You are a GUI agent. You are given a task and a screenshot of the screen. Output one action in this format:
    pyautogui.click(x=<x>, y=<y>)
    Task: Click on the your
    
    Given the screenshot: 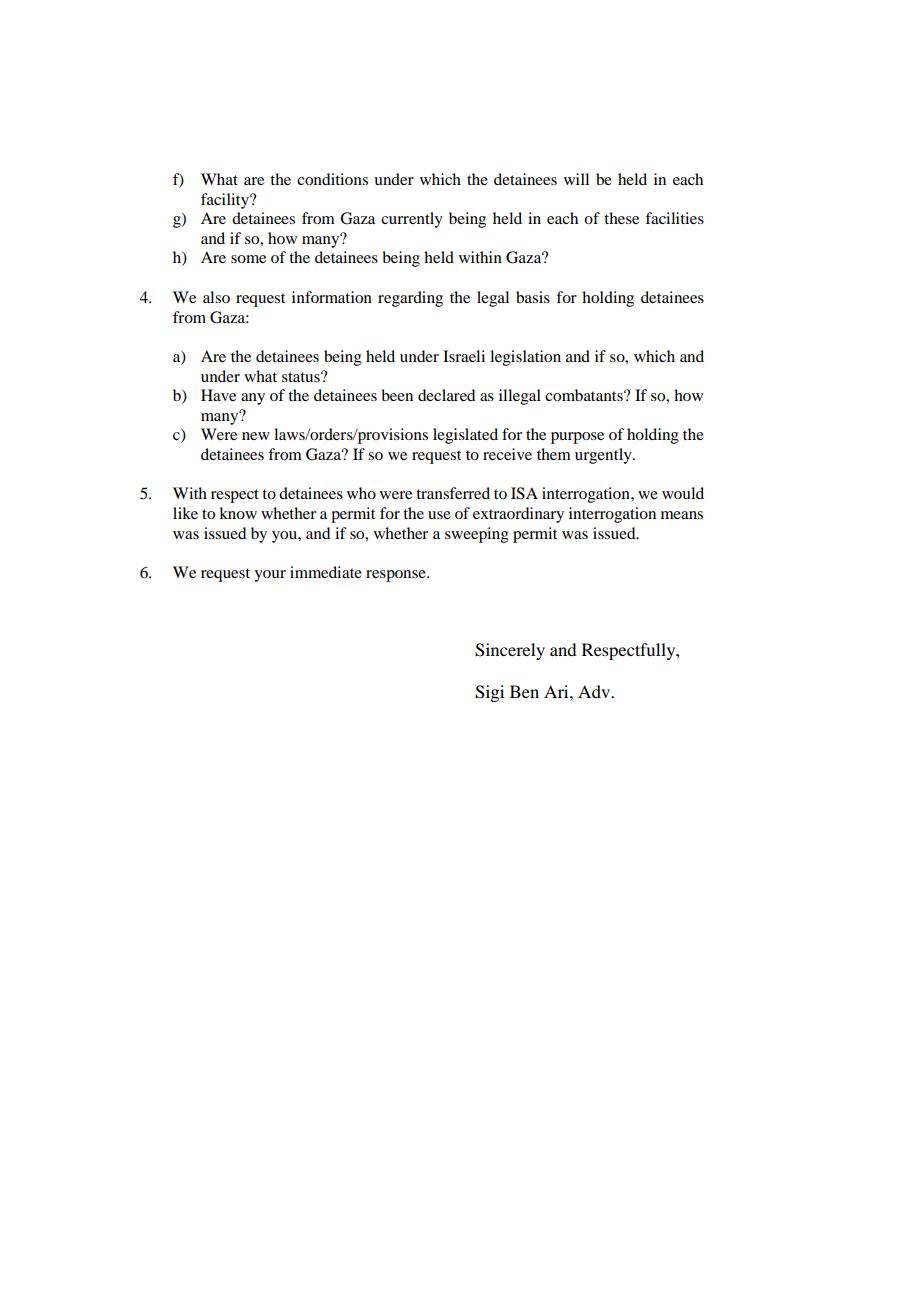 What is the action you would take?
    pyautogui.click(x=270, y=576)
